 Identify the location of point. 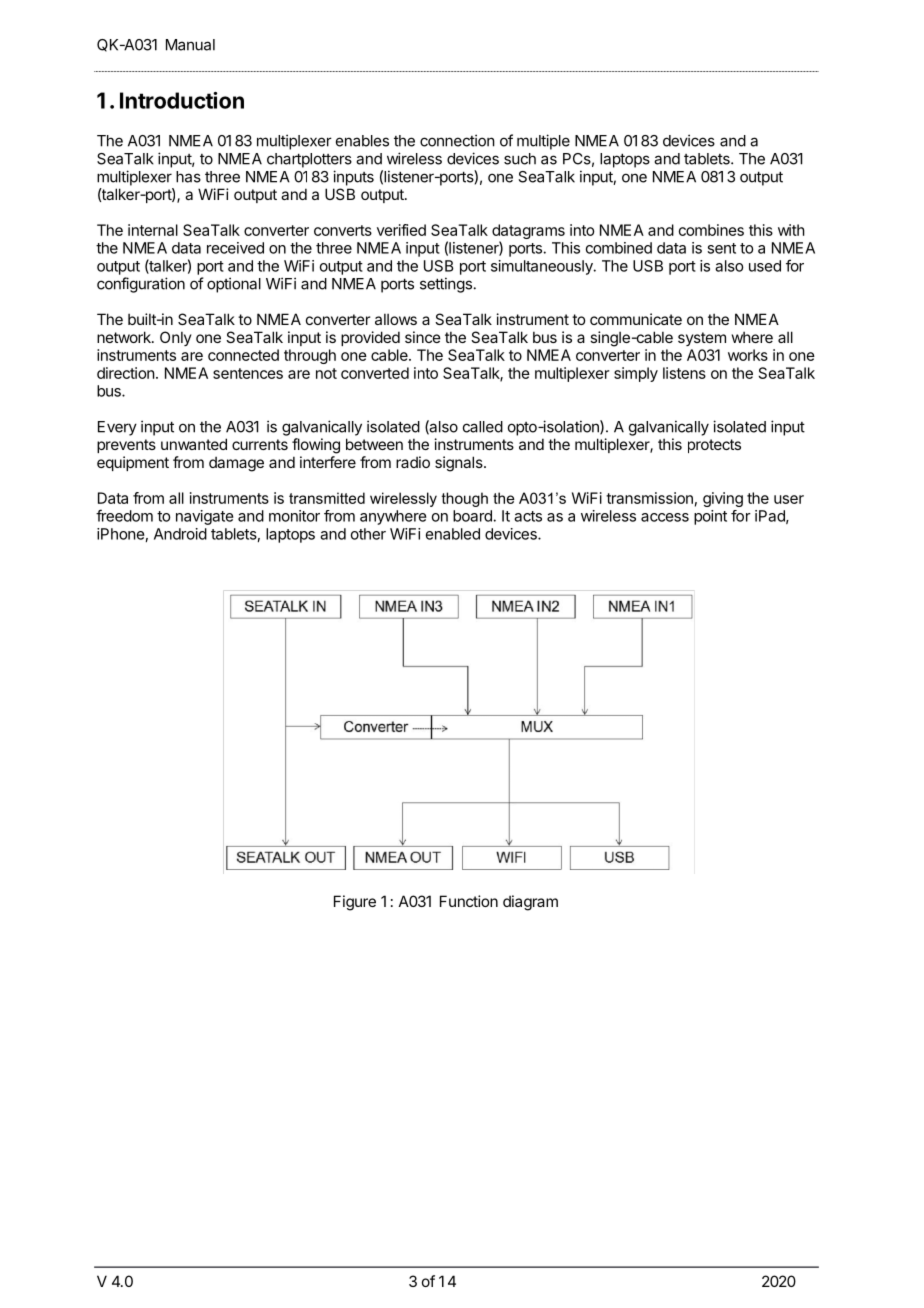
(710, 517).
